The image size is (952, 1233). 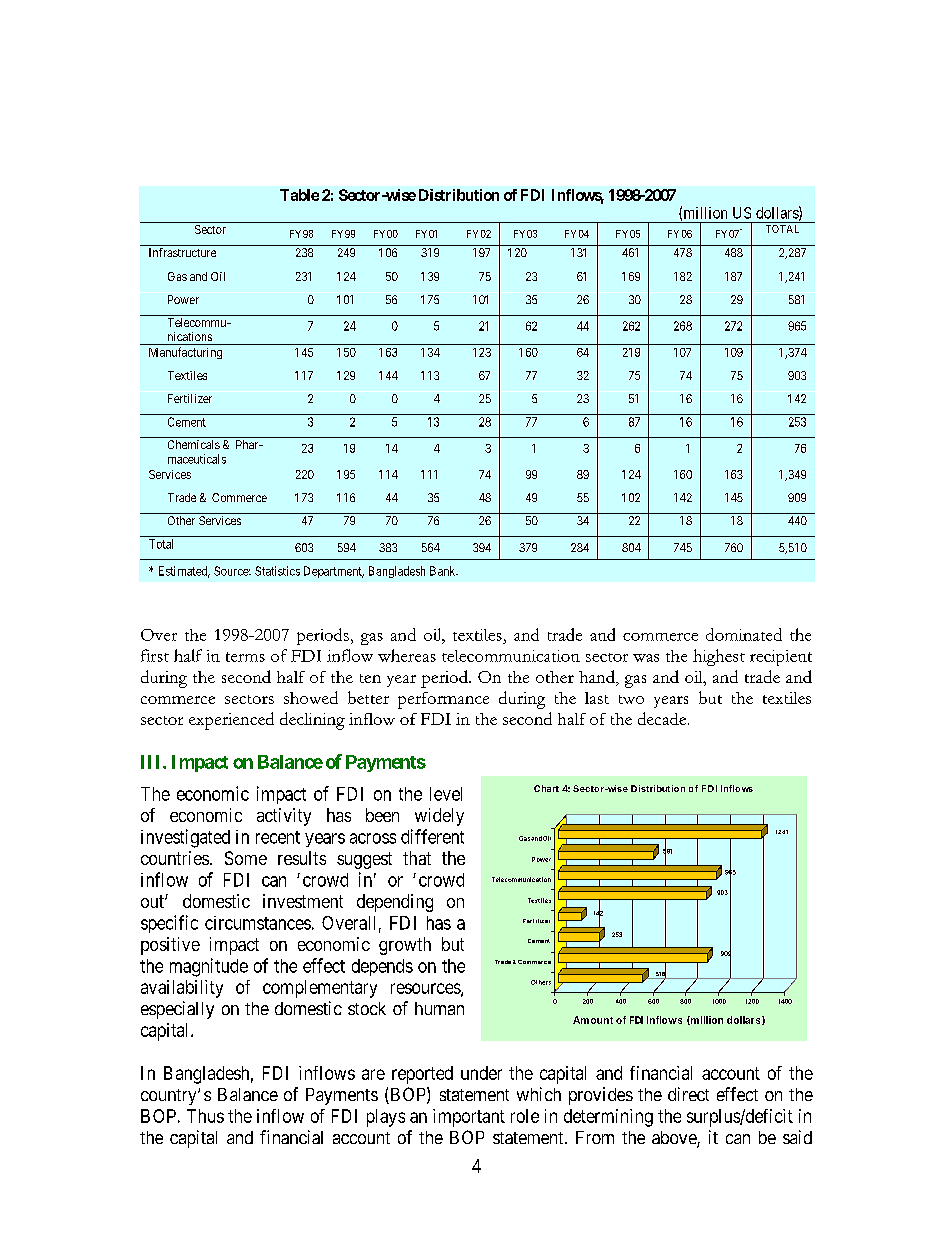 What do you see at coordinates (781, 658) in the image?
I see `recipient` at bounding box center [781, 658].
